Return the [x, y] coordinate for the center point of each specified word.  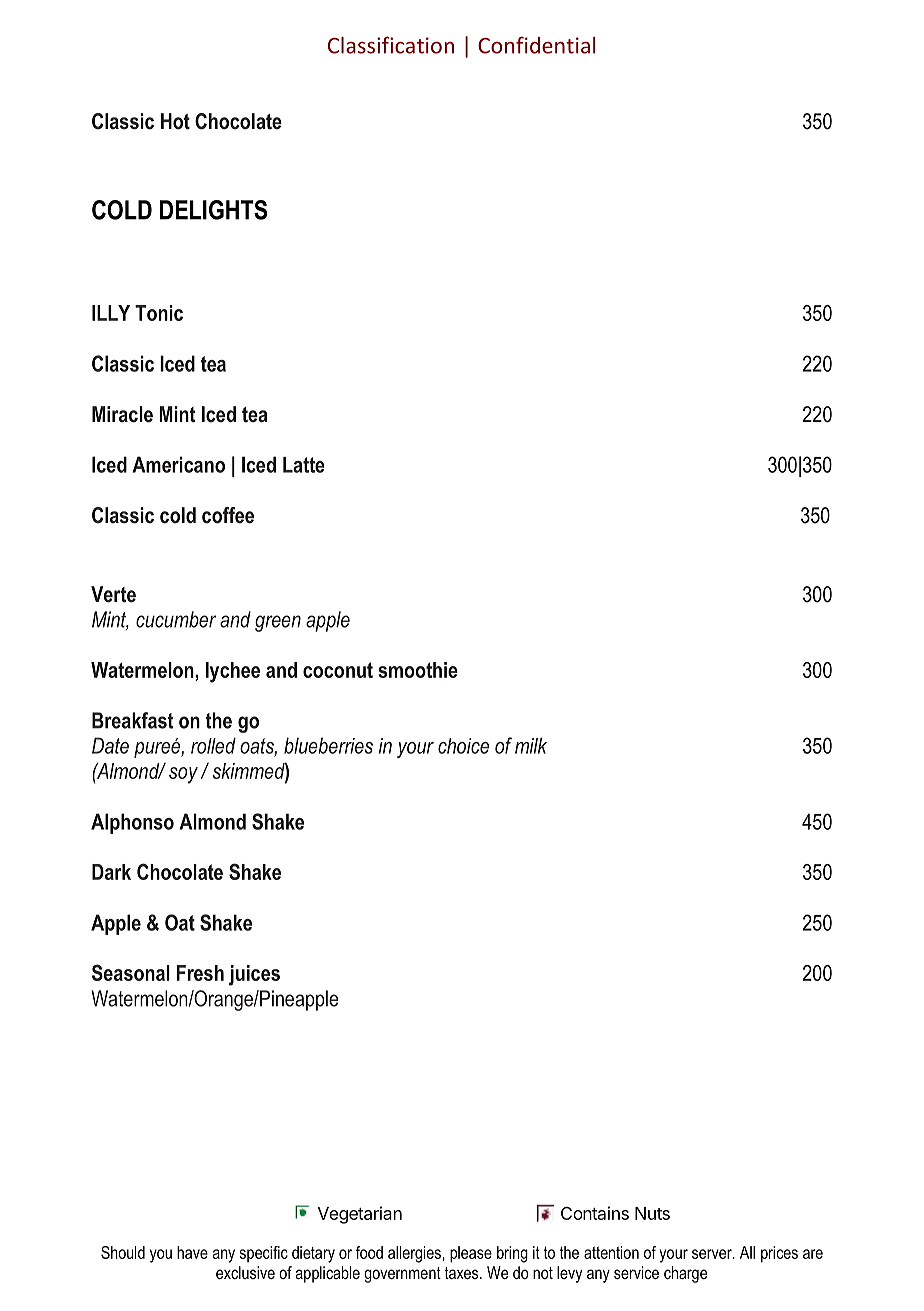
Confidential [537, 45]
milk [531, 745]
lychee [233, 672]
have [192, 1252]
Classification [391, 45]
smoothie [418, 670]
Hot [175, 121]
